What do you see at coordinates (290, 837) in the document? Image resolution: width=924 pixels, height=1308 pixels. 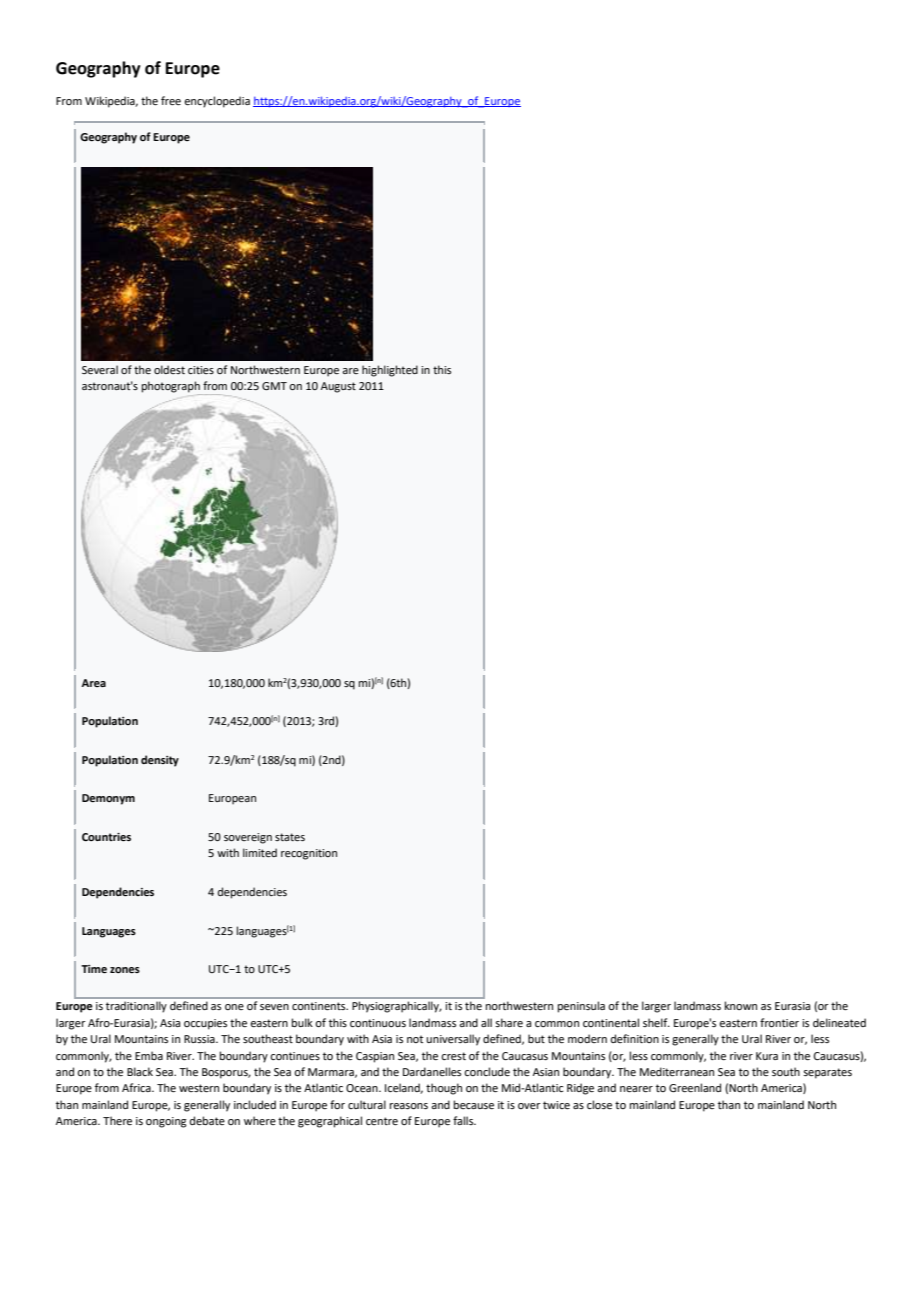 I see `states` at bounding box center [290, 837].
